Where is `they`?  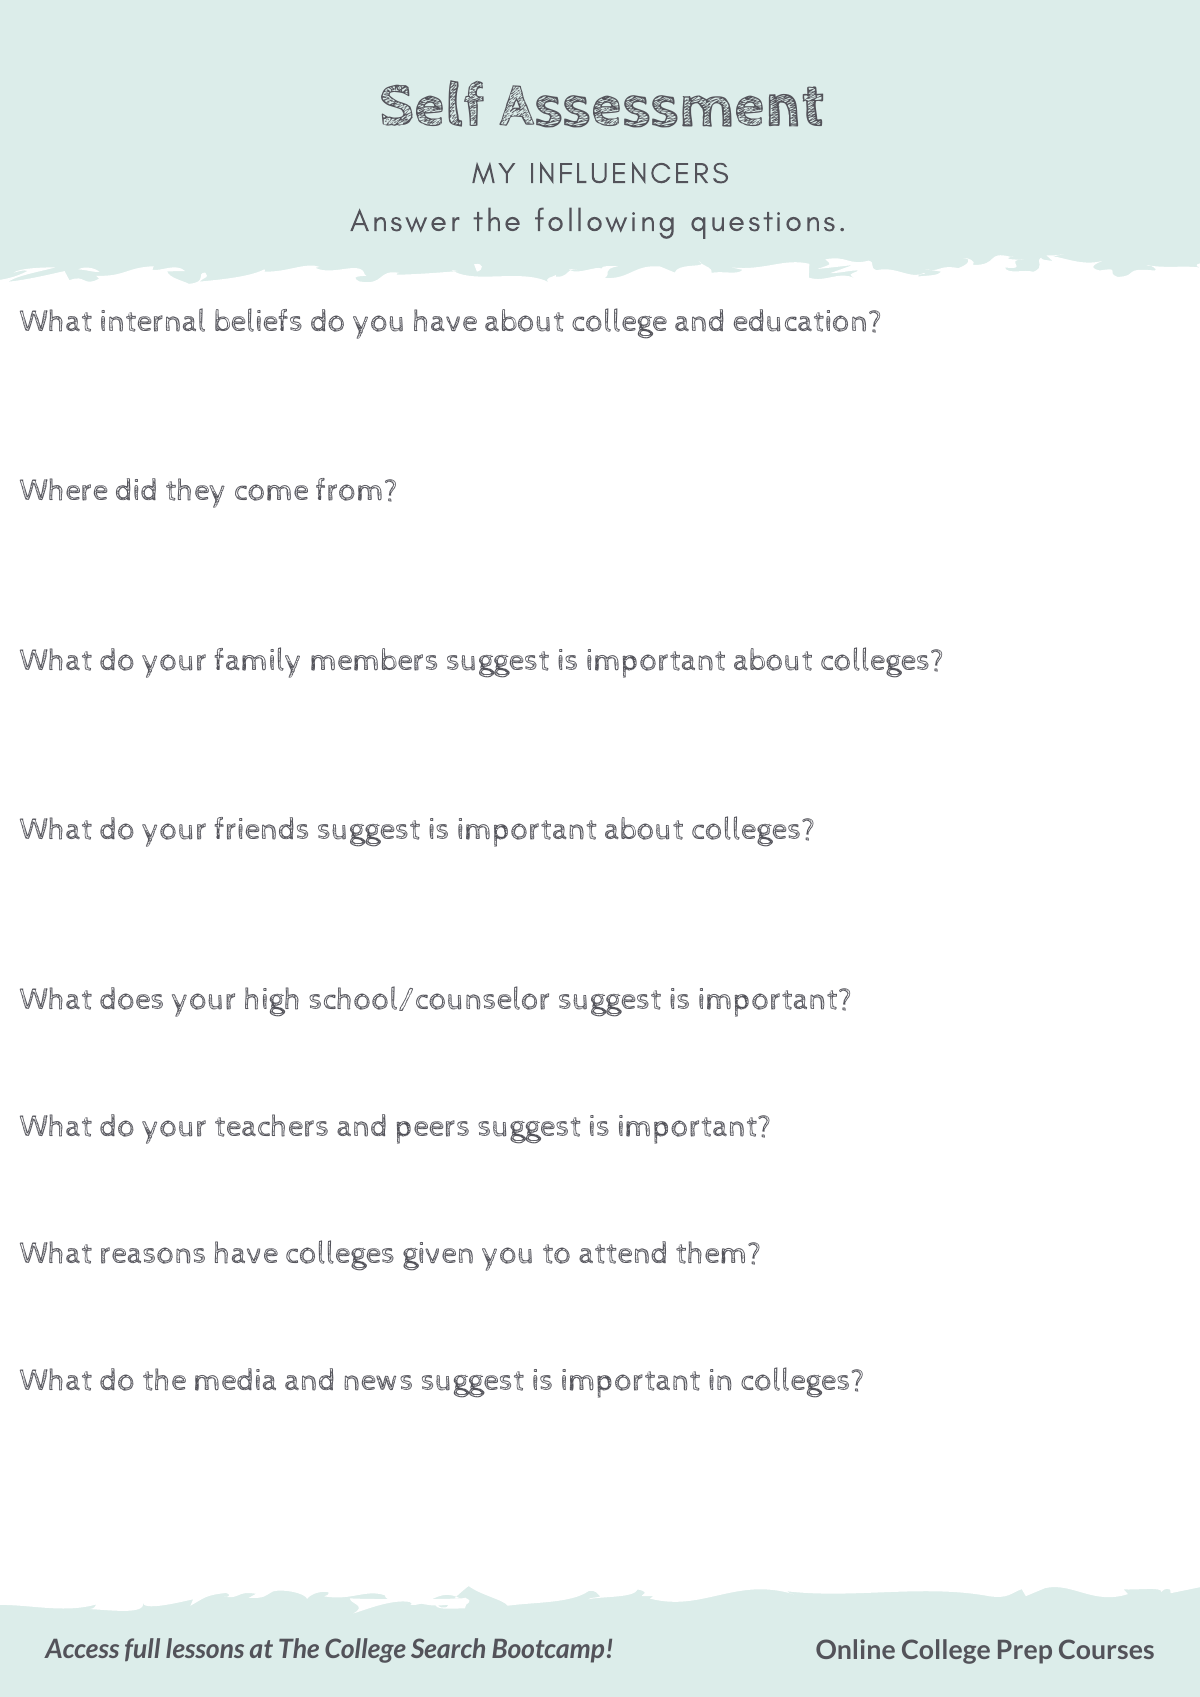
they is located at coordinates (195, 493).
